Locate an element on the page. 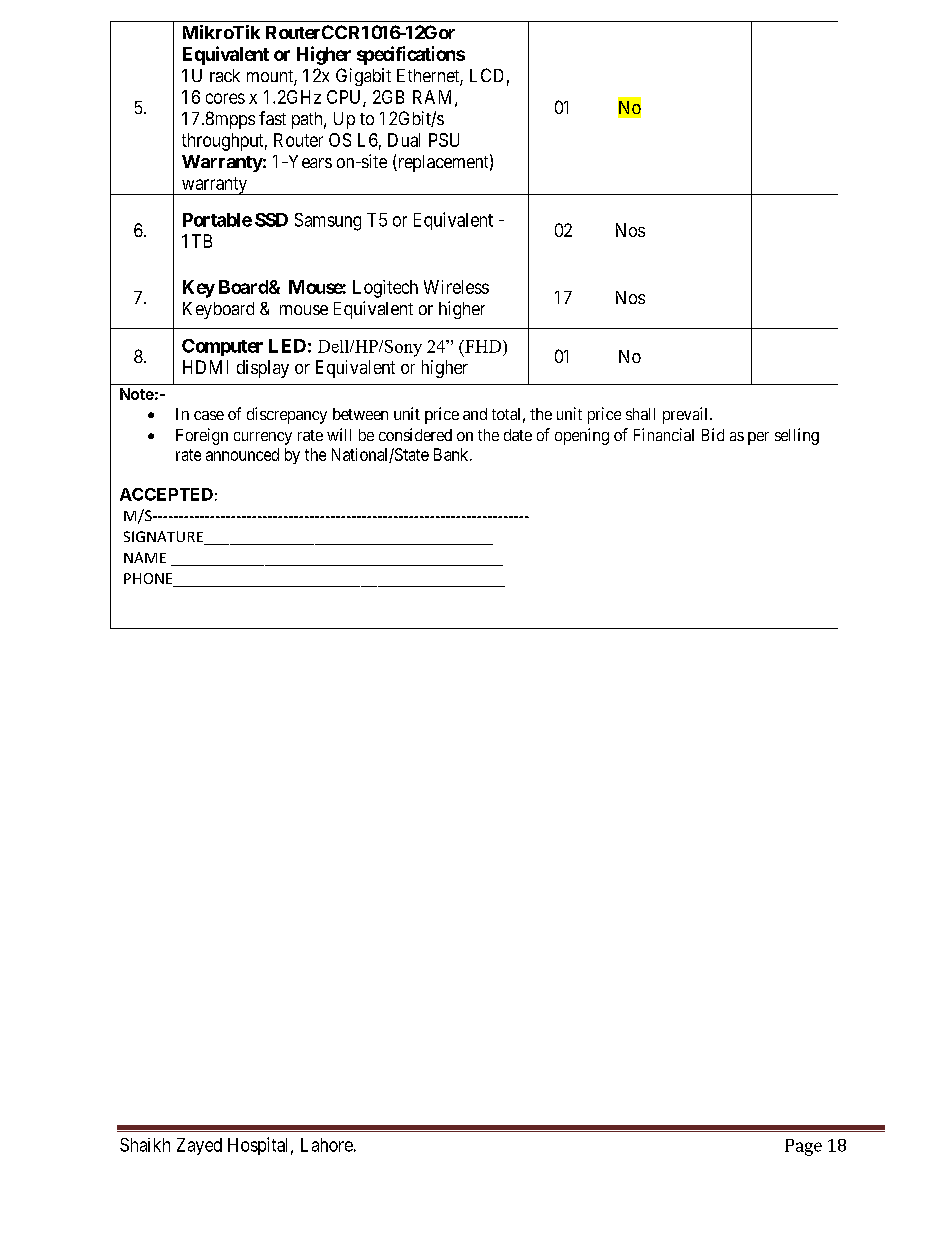 This document has height=1233, width=952. cores is located at coordinates (225, 98).
